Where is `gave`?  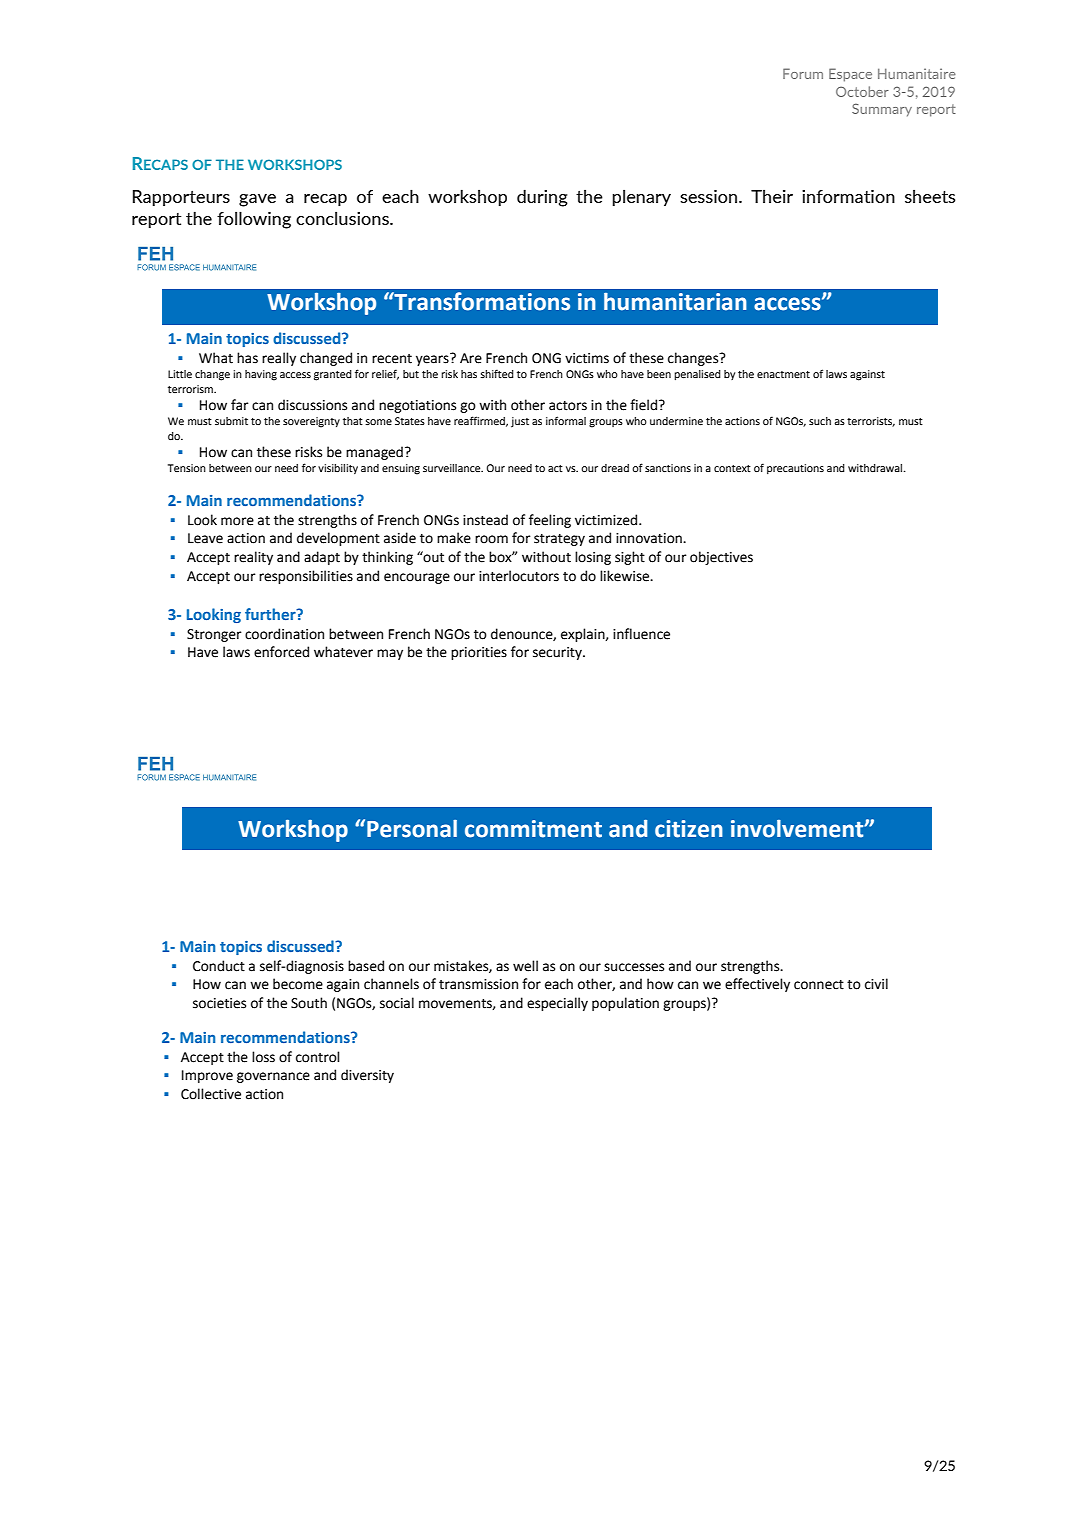
gave is located at coordinates (257, 200).
